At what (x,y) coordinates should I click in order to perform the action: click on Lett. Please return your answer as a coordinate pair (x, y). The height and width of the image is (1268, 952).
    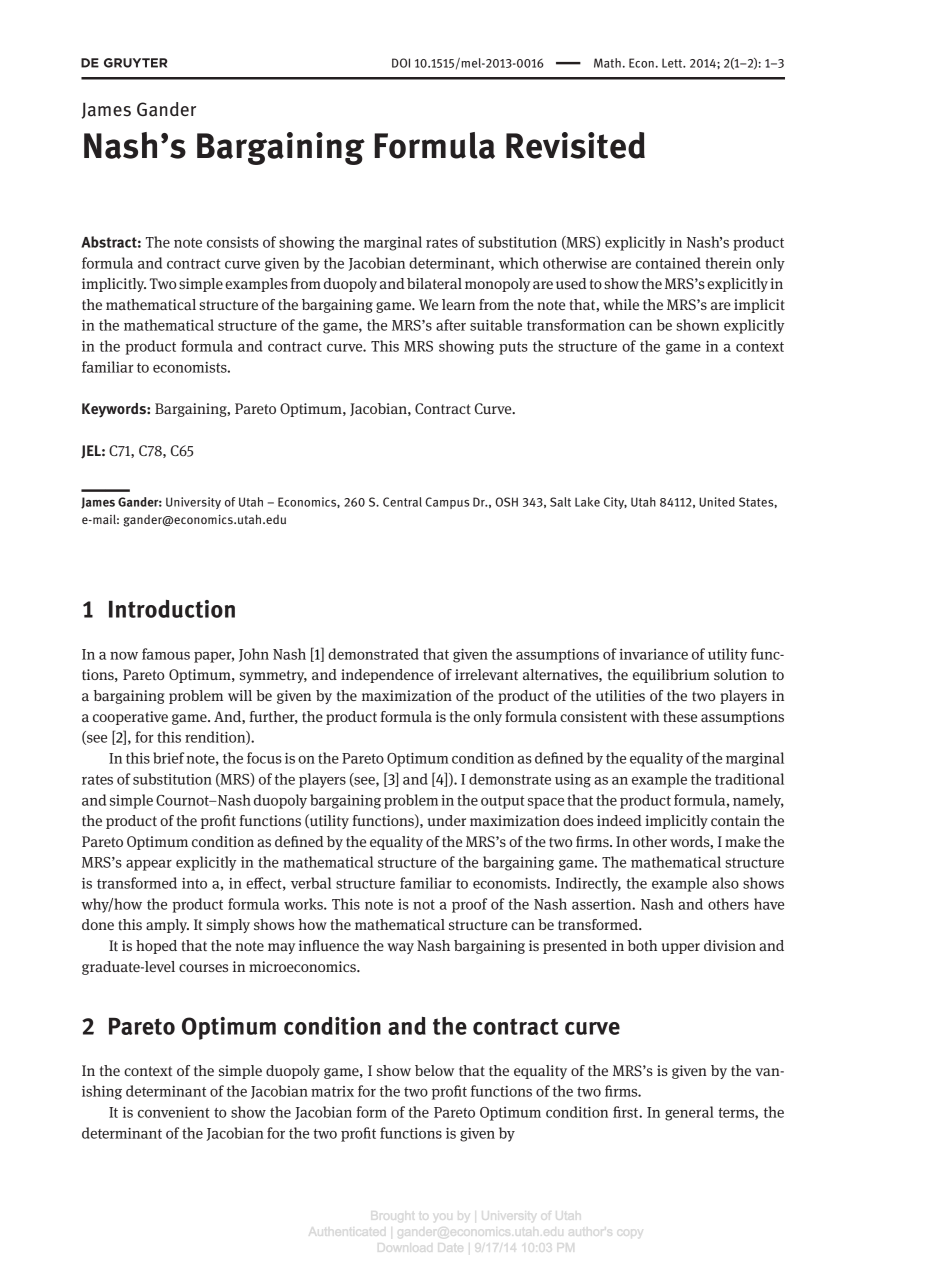
    Looking at the image, I should click on (673, 63).
